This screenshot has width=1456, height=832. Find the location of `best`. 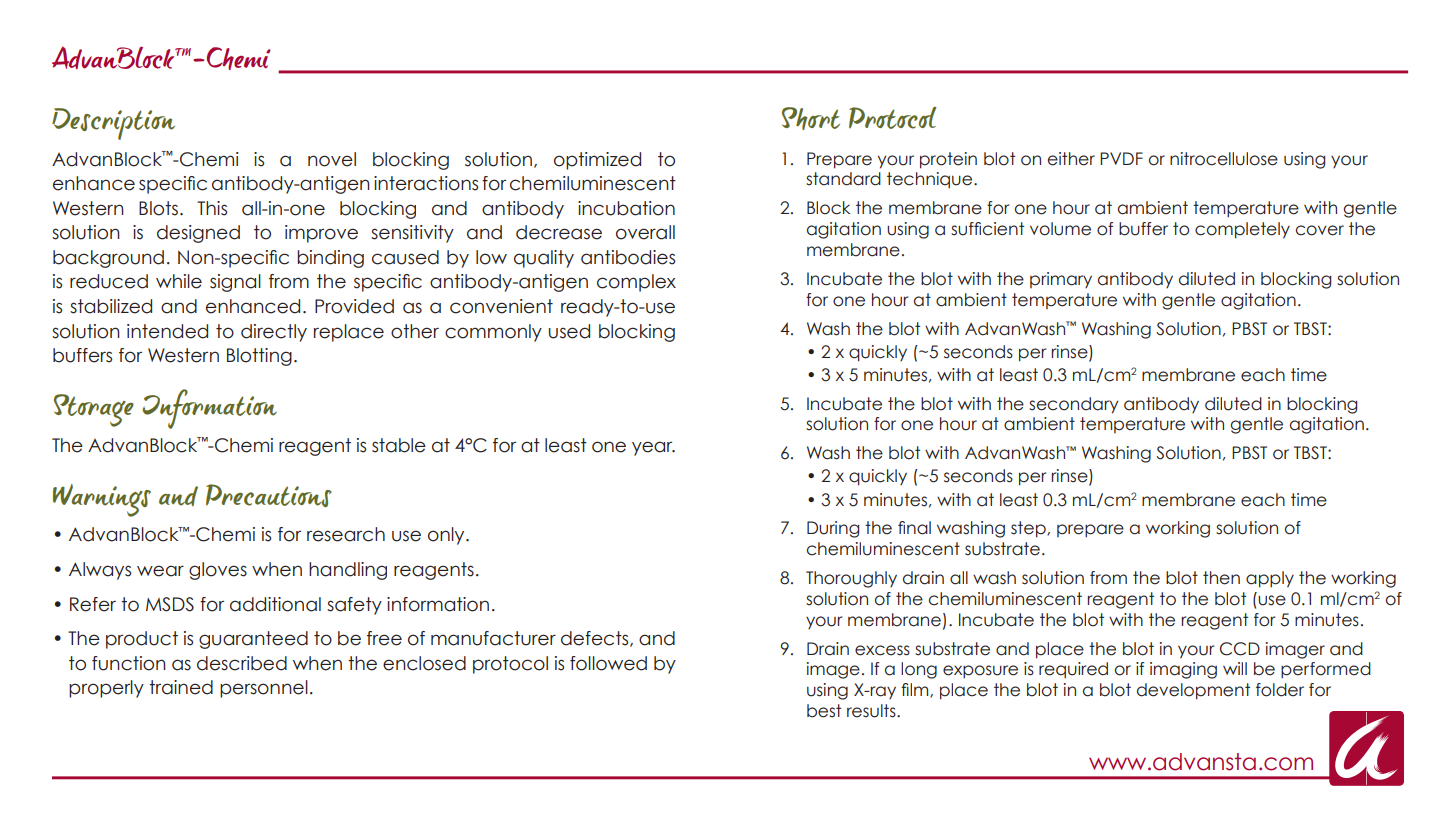

best is located at coordinates (824, 711).
